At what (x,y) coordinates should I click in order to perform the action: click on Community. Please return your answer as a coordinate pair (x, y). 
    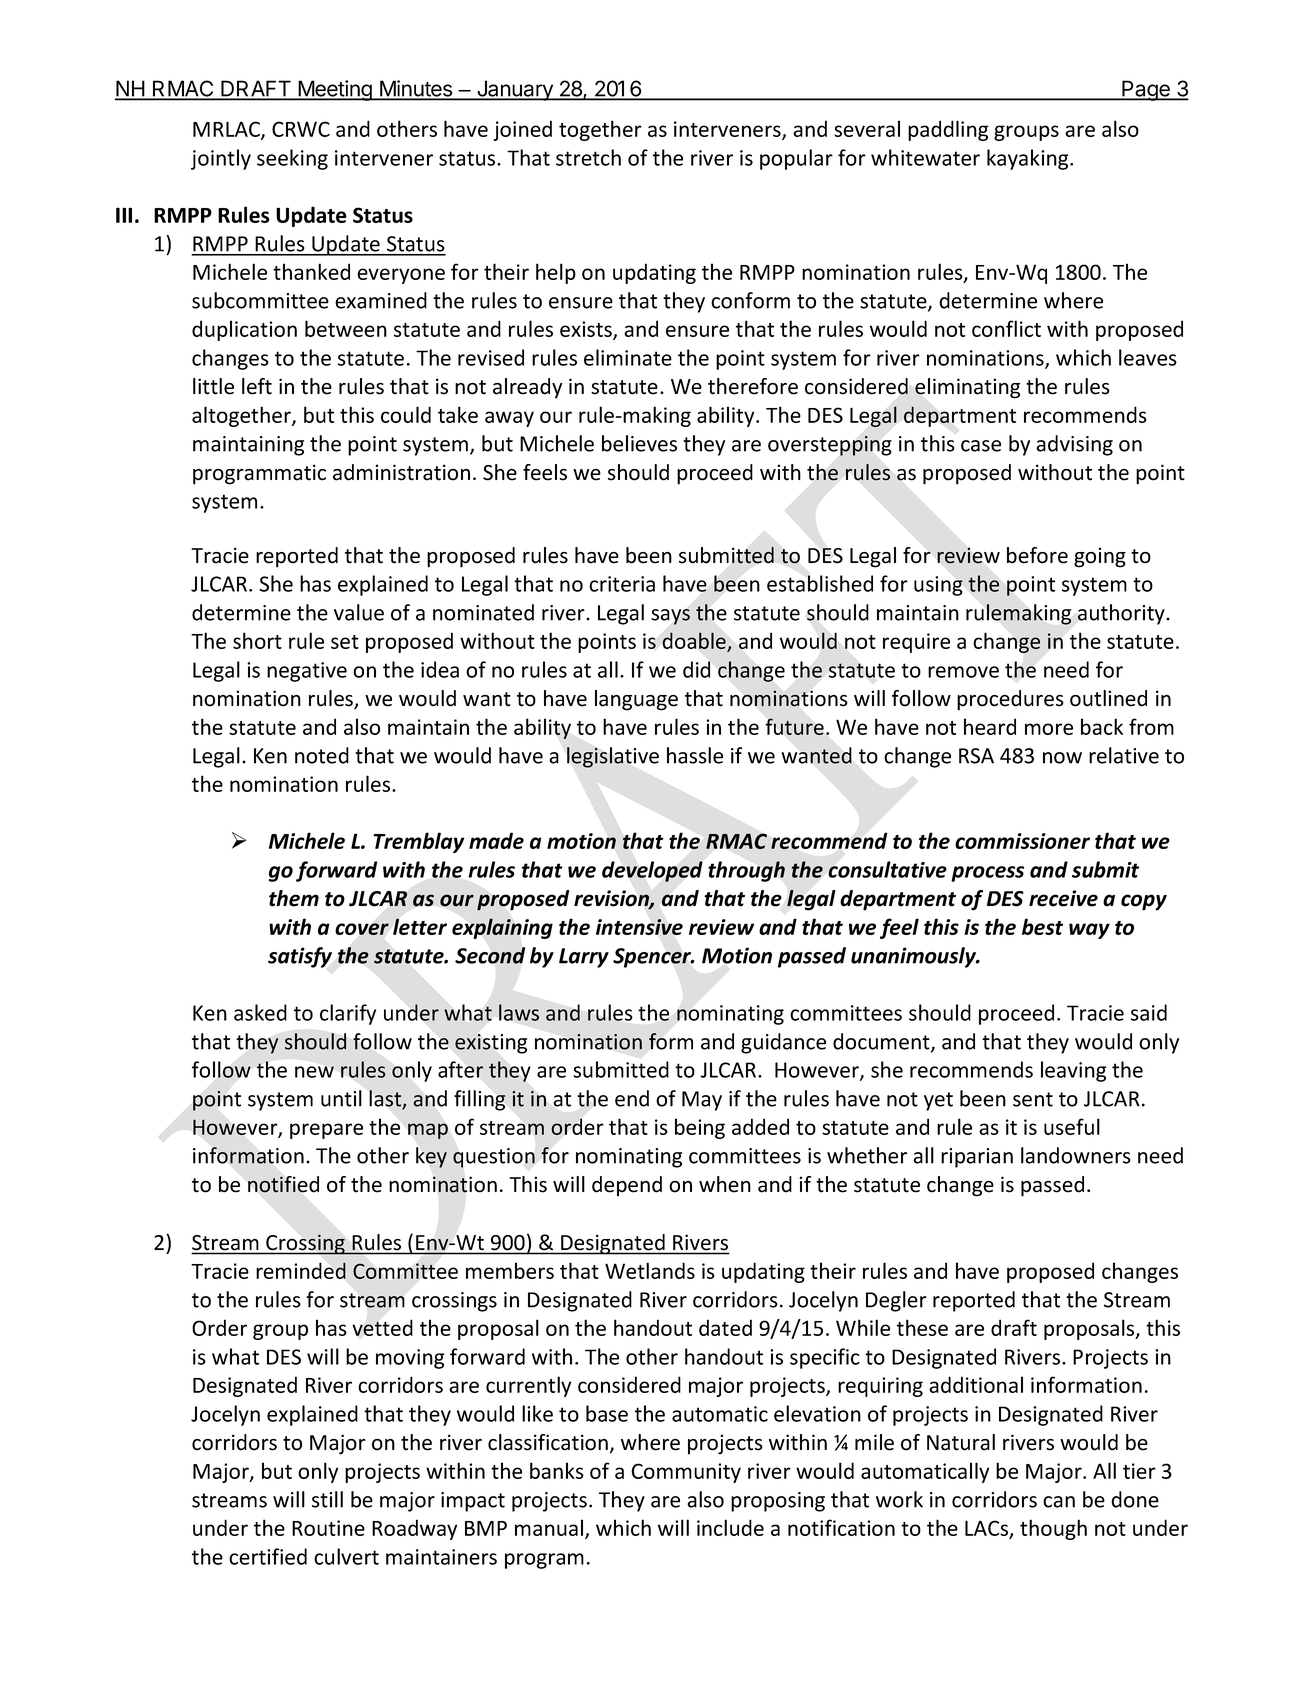
    Looking at the image, I should click on (686, 1473).
